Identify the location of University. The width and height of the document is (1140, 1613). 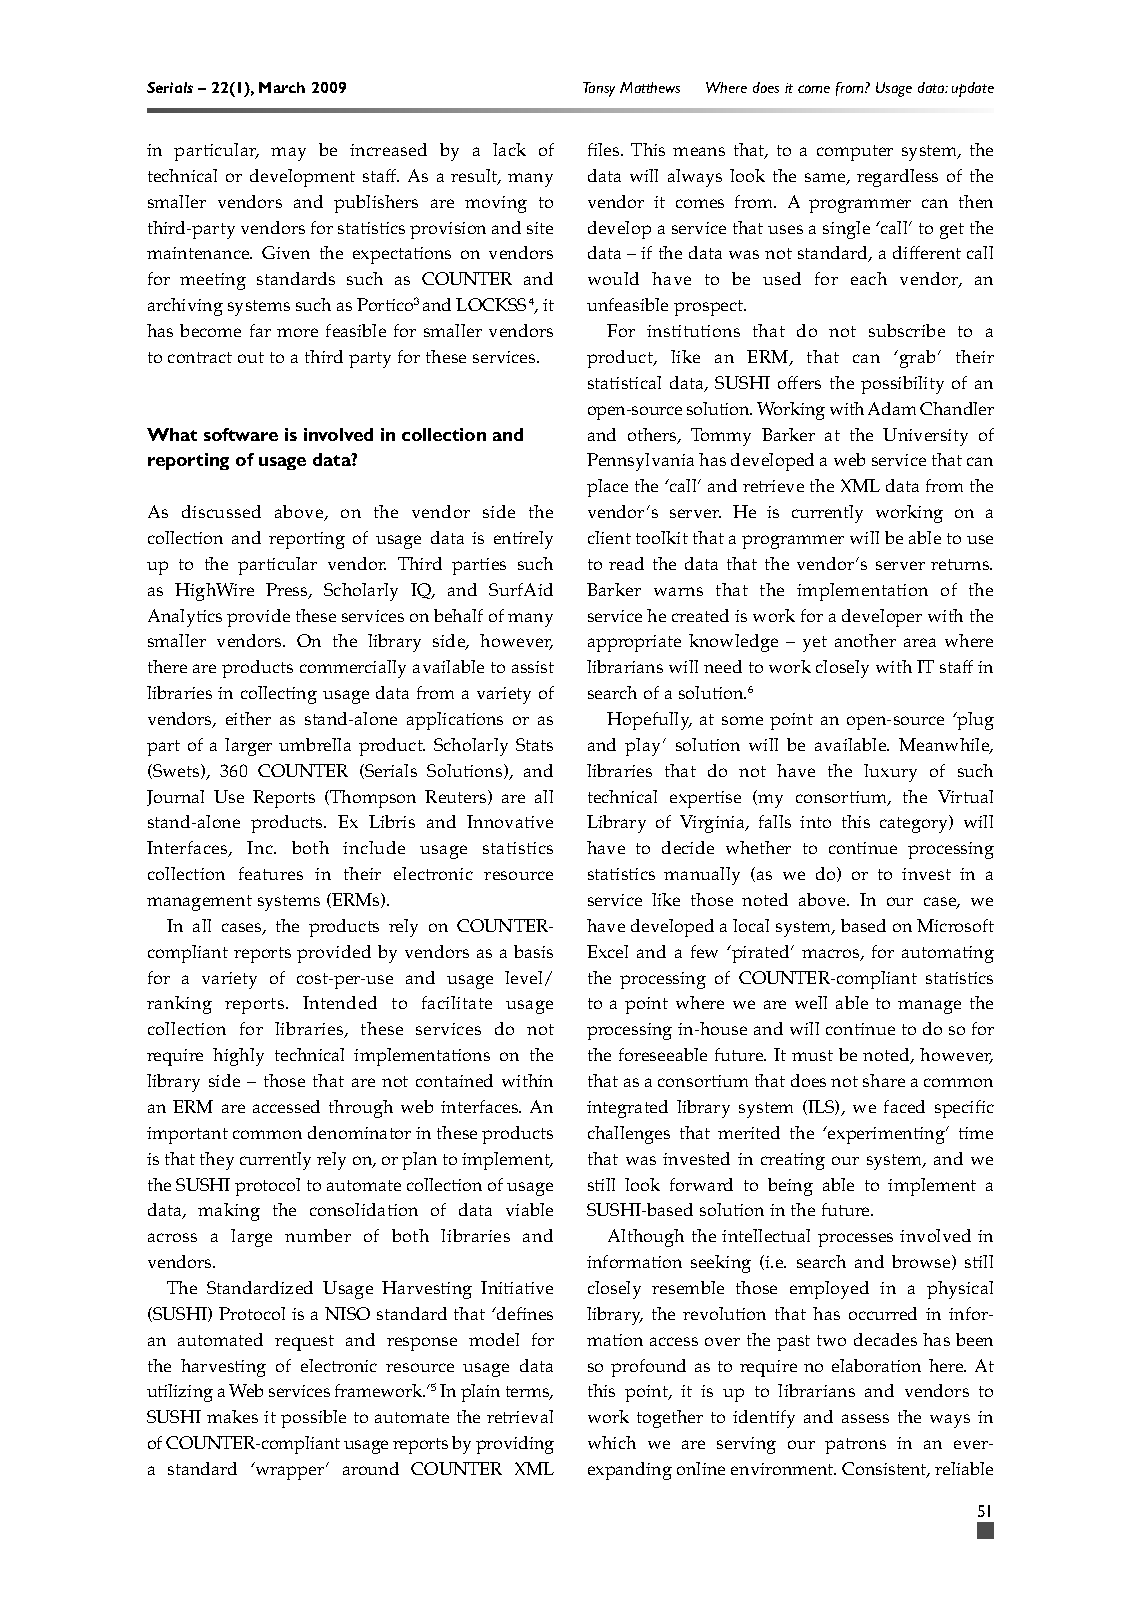
(925, 437).
